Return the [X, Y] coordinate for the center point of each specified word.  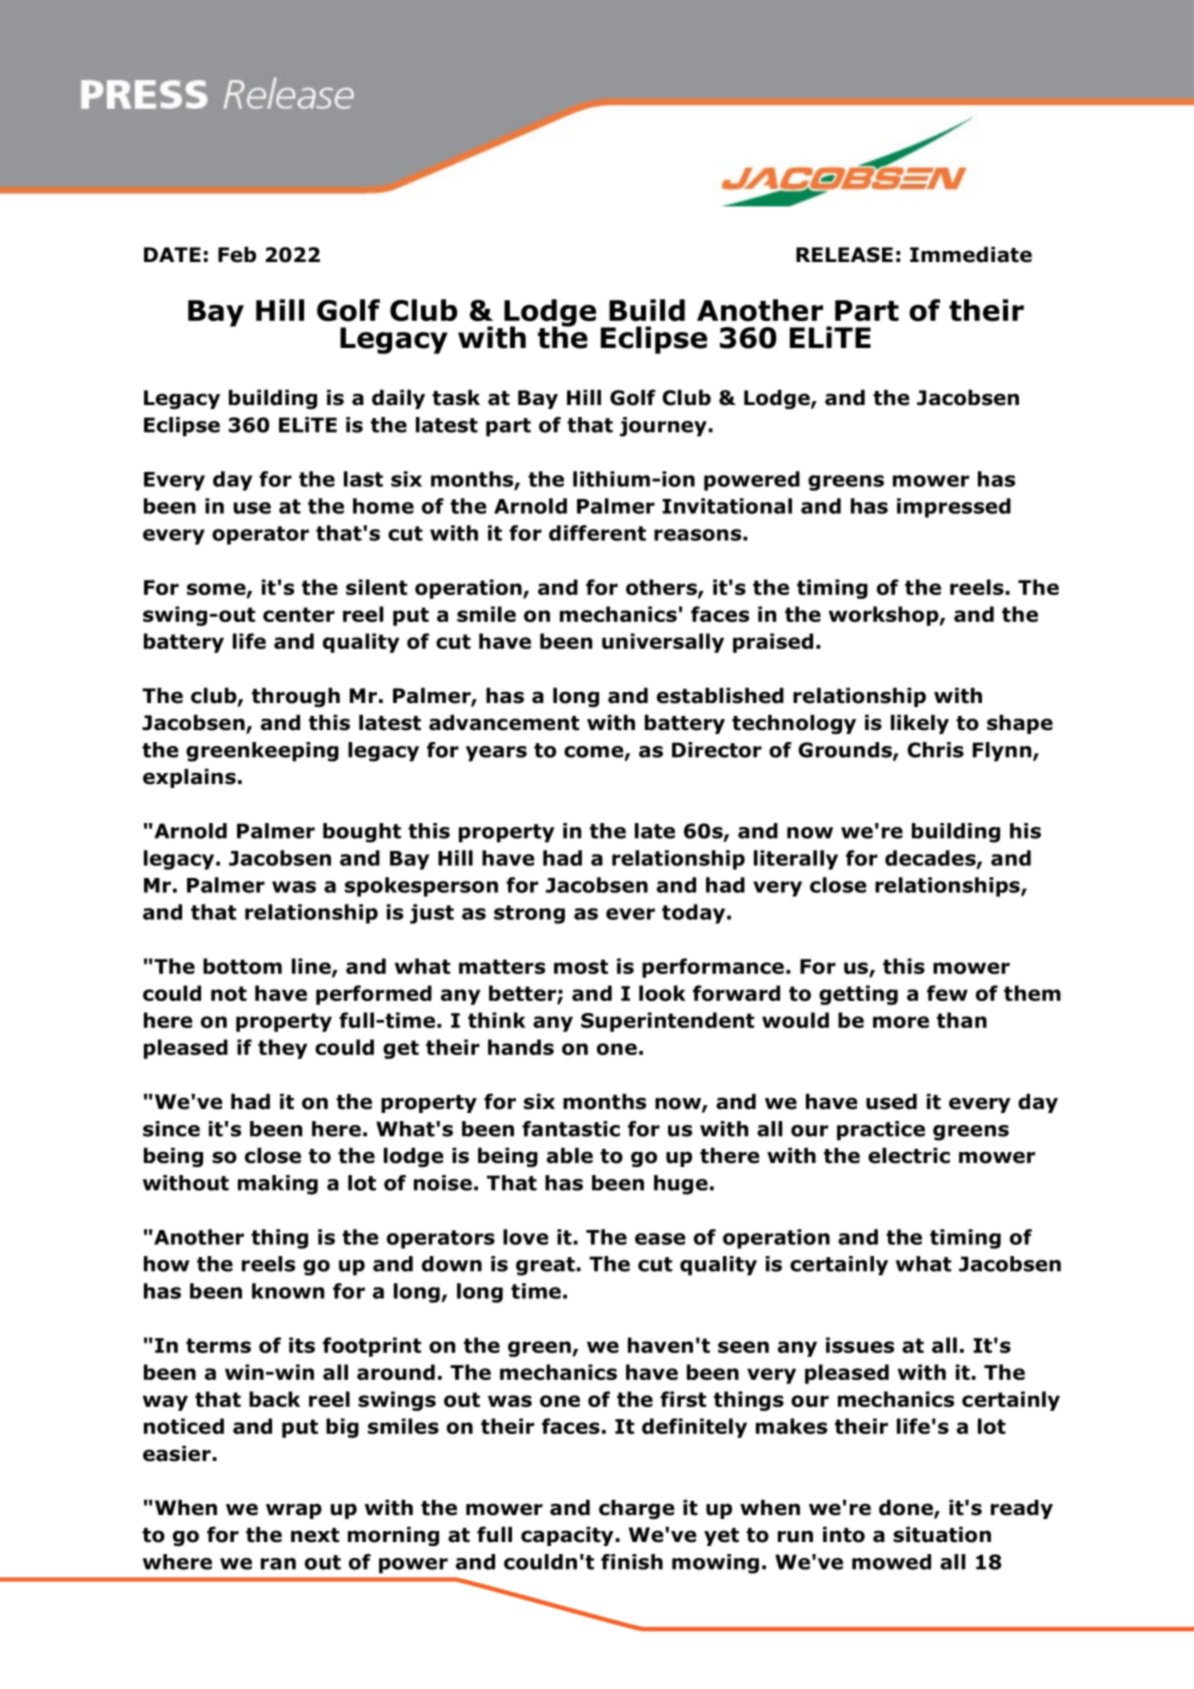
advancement [504, 723]
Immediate [971, 255]
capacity [568, 1536]
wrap [294, 1511]
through [296, 697]
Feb [237, 255]
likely [920, 724]
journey [664, 427]
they [282, 1049]
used [891, 1102]
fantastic [571, 1129]
